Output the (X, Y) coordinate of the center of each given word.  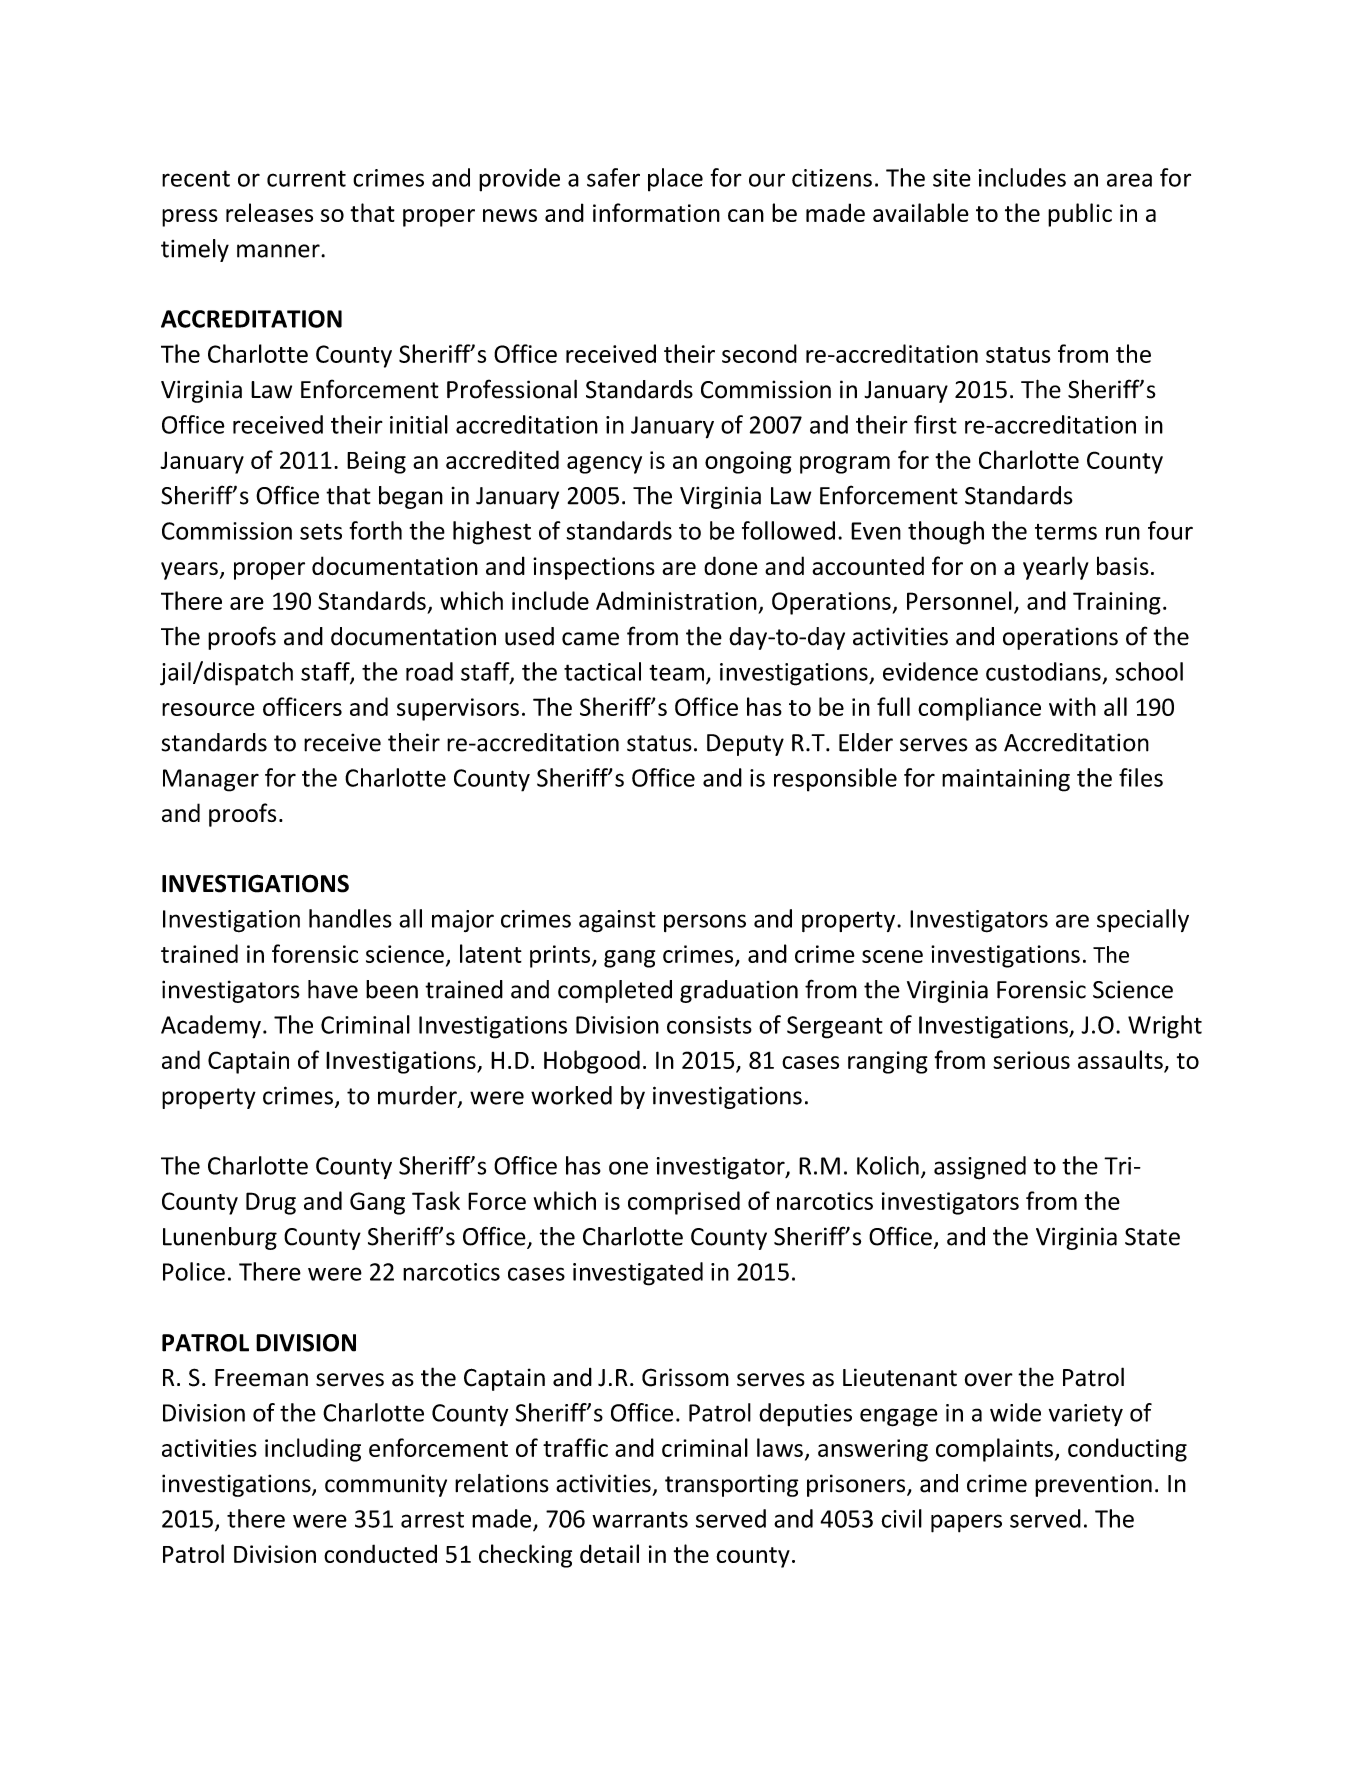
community (386, 1485)
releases (269, 212)
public (1080, 215)
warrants (640, 1519)
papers (966, 1523)
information (656, 212)
